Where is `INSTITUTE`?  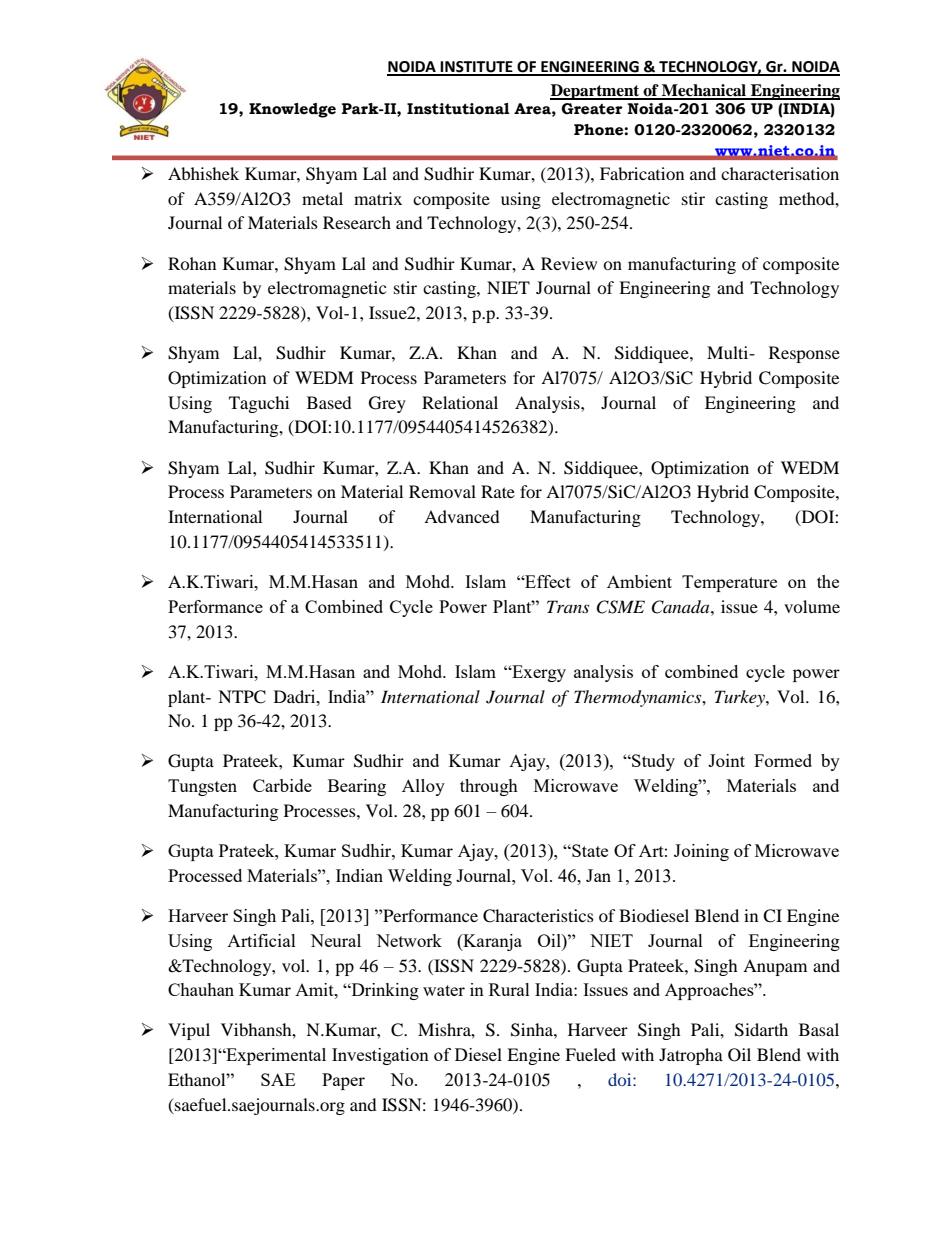
INSTITUTE is located at coordinates (477, 68).
